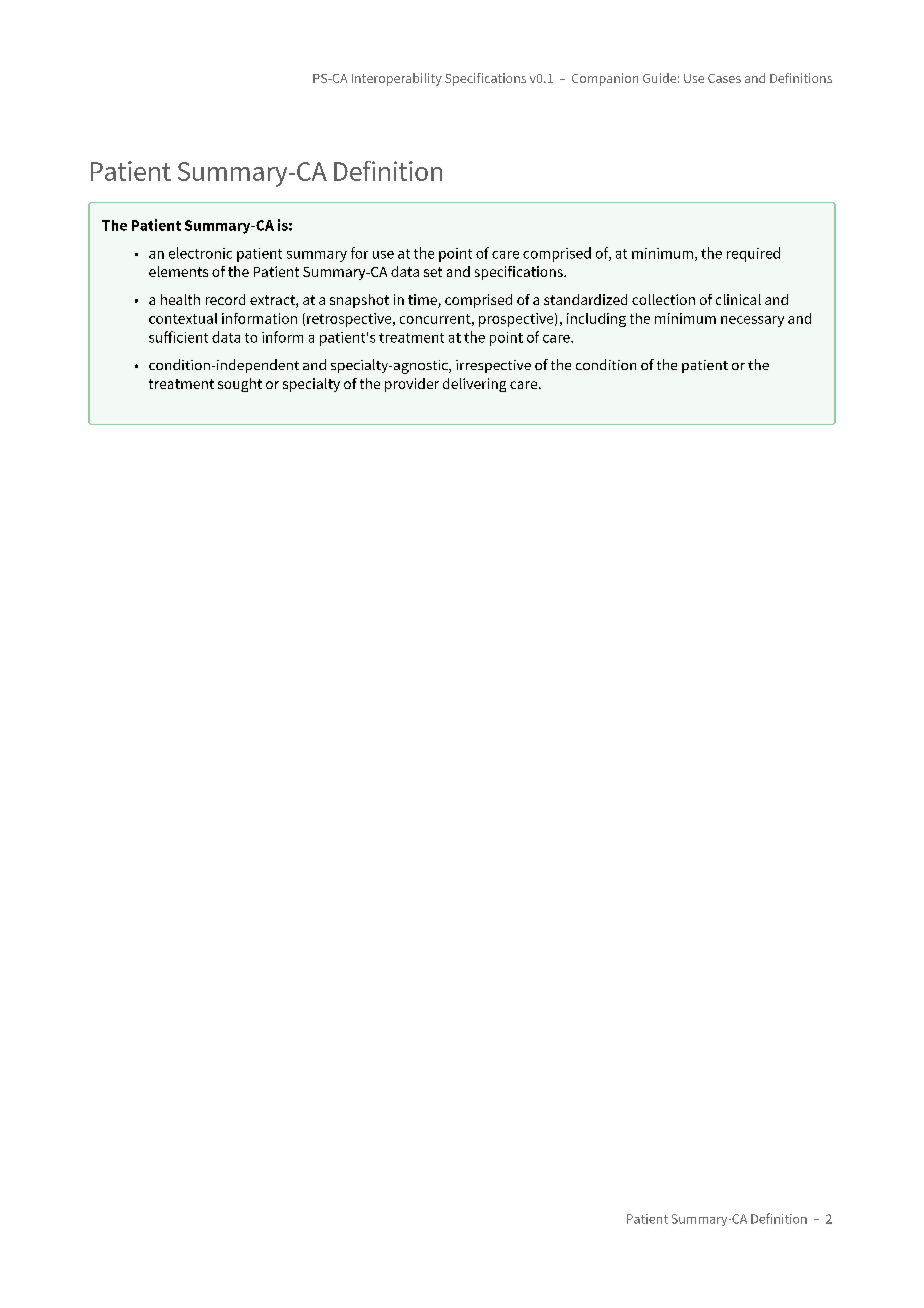  I want to click on Interoperability, so click(397, 79).
